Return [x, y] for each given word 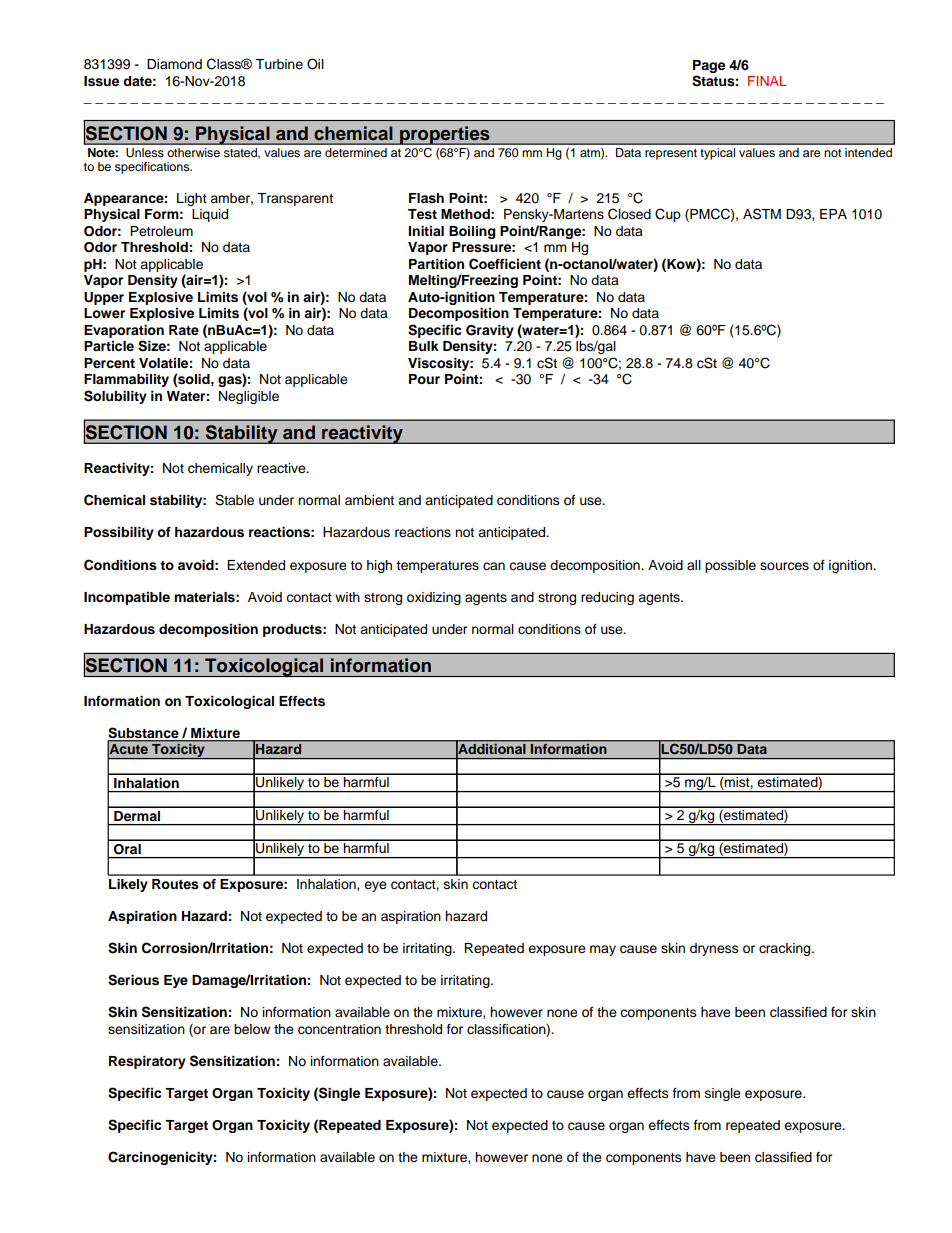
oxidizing [434, 598]
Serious [133, 980]
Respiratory [147, 1062]
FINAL [767, 81]
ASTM [762, 214]
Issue [101, 81]
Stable [234, 500]
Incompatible [127, 598]
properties [445, 135]
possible [730, 566]
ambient [369, 500]
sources [784, 566]
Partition [436, 264]
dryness [714, 949]
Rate [184, 330]
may [603, 950]
